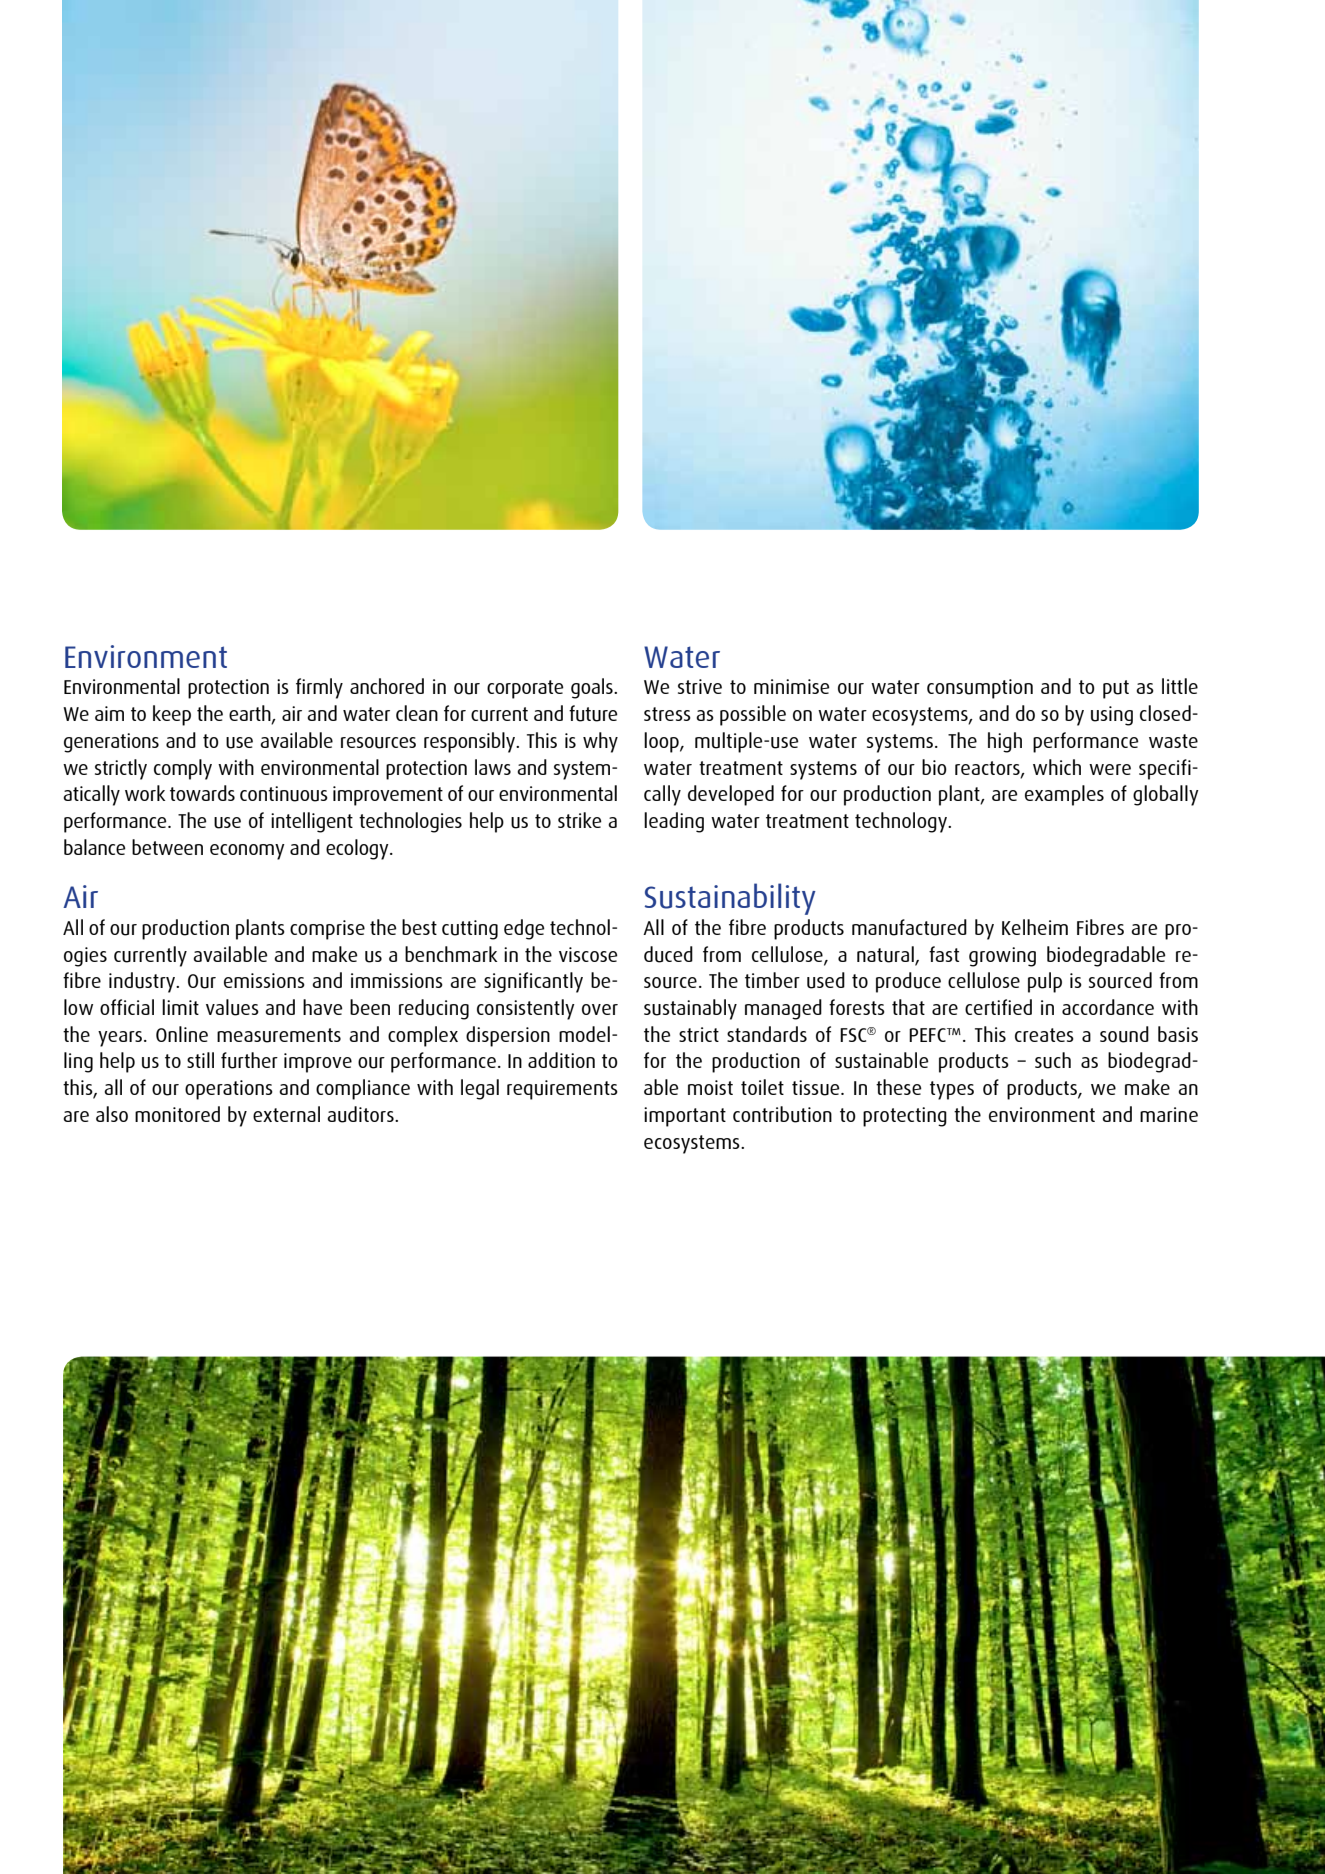 The height and width of the document is (1874, 1325). Describe the element at coordinates (183, 769) in the document. I see `comply` at that location.
